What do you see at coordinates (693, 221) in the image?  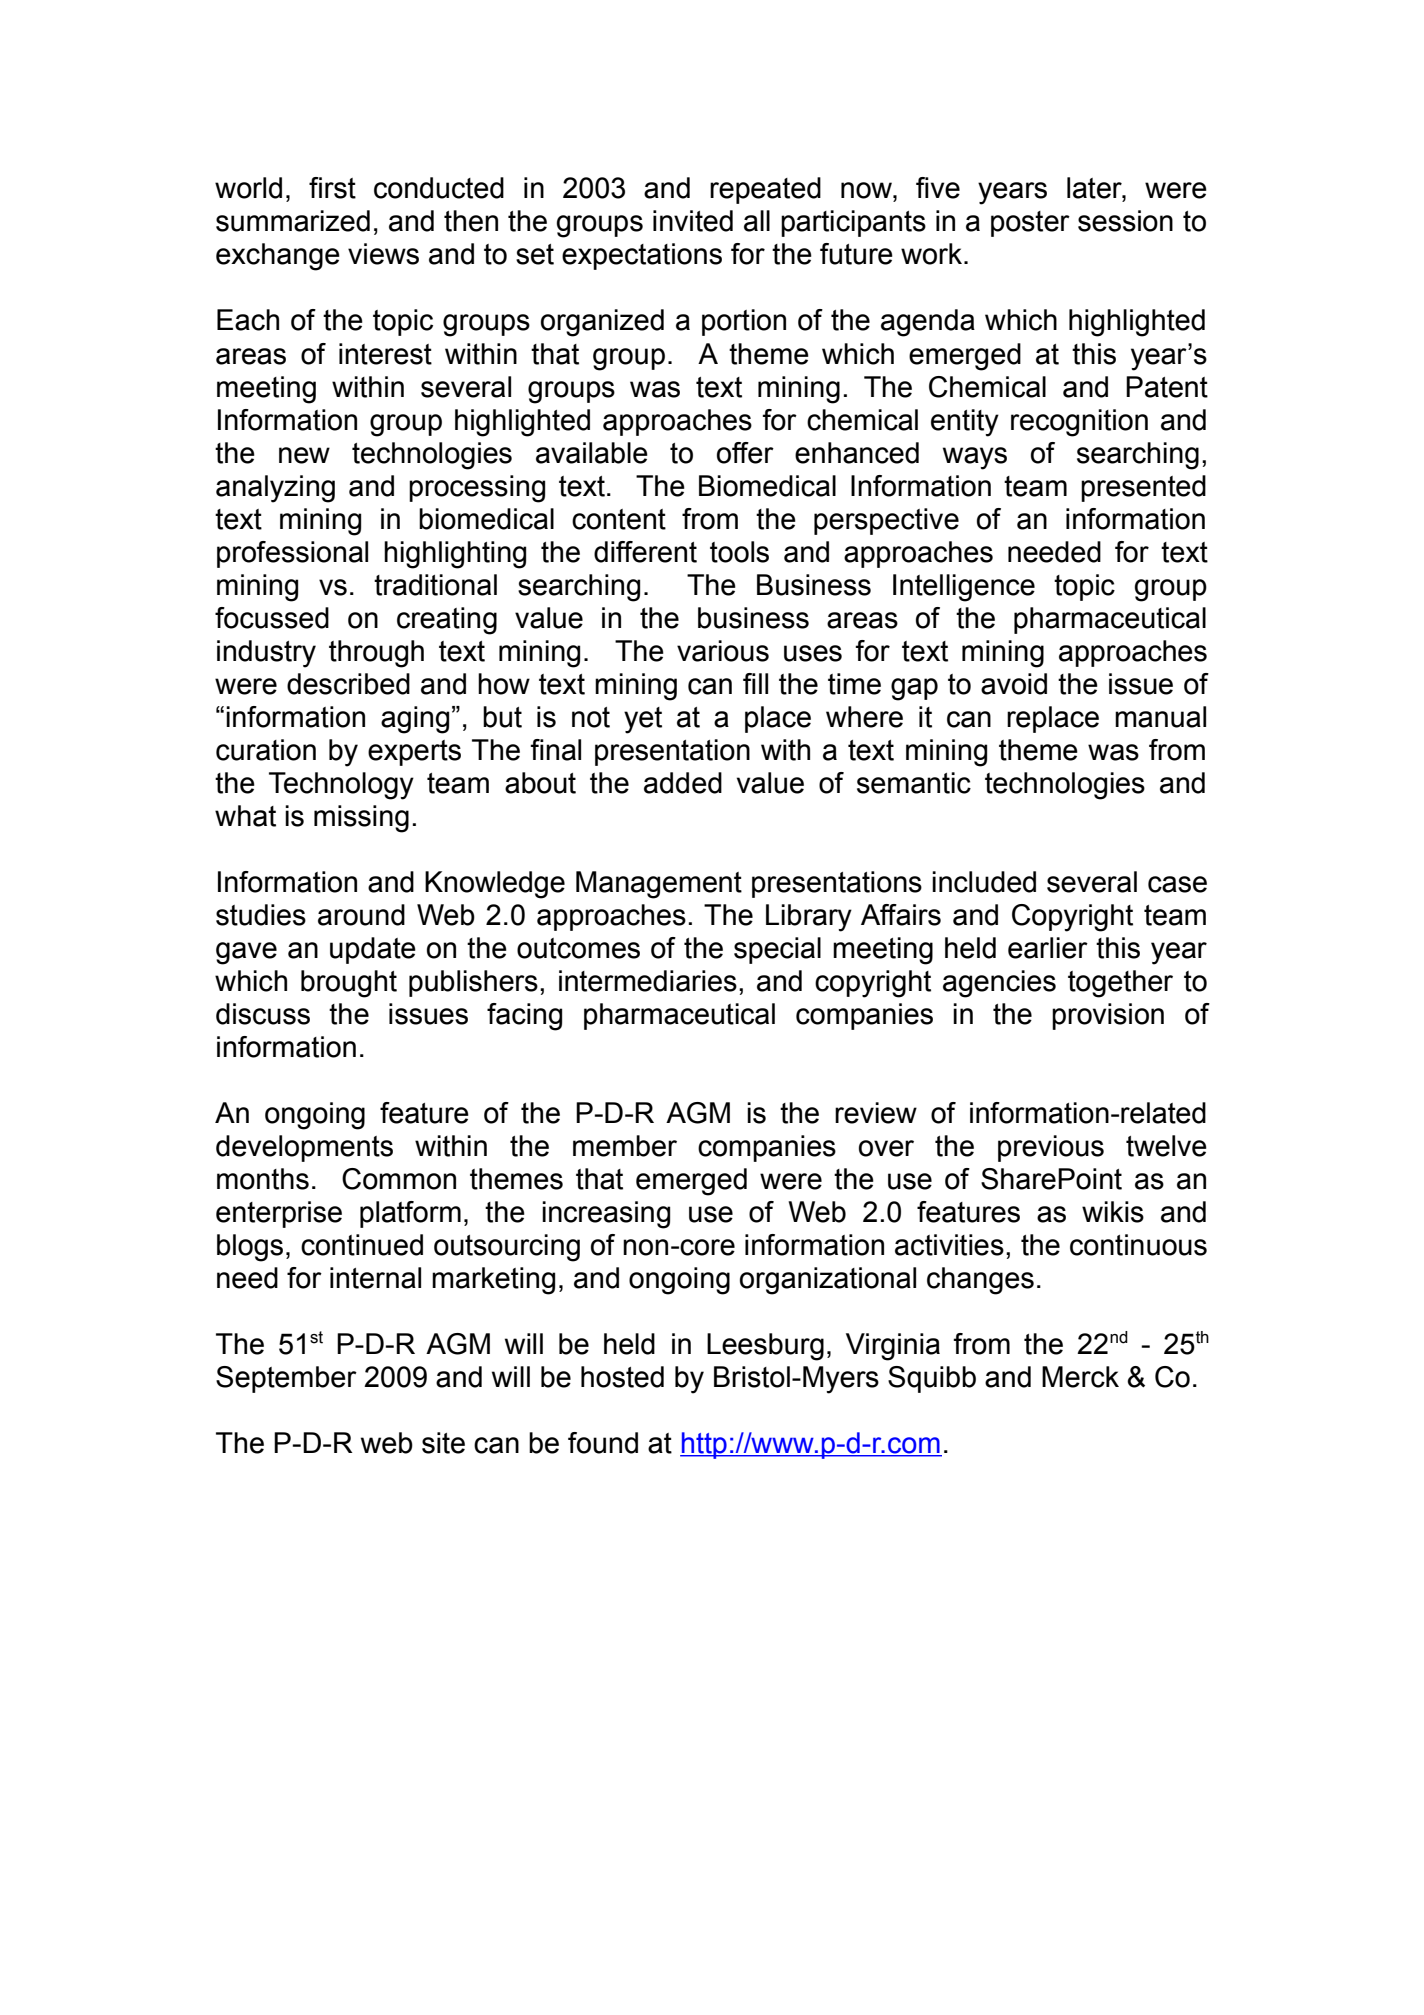 I see `invited` at bounding box center [693, 221].
